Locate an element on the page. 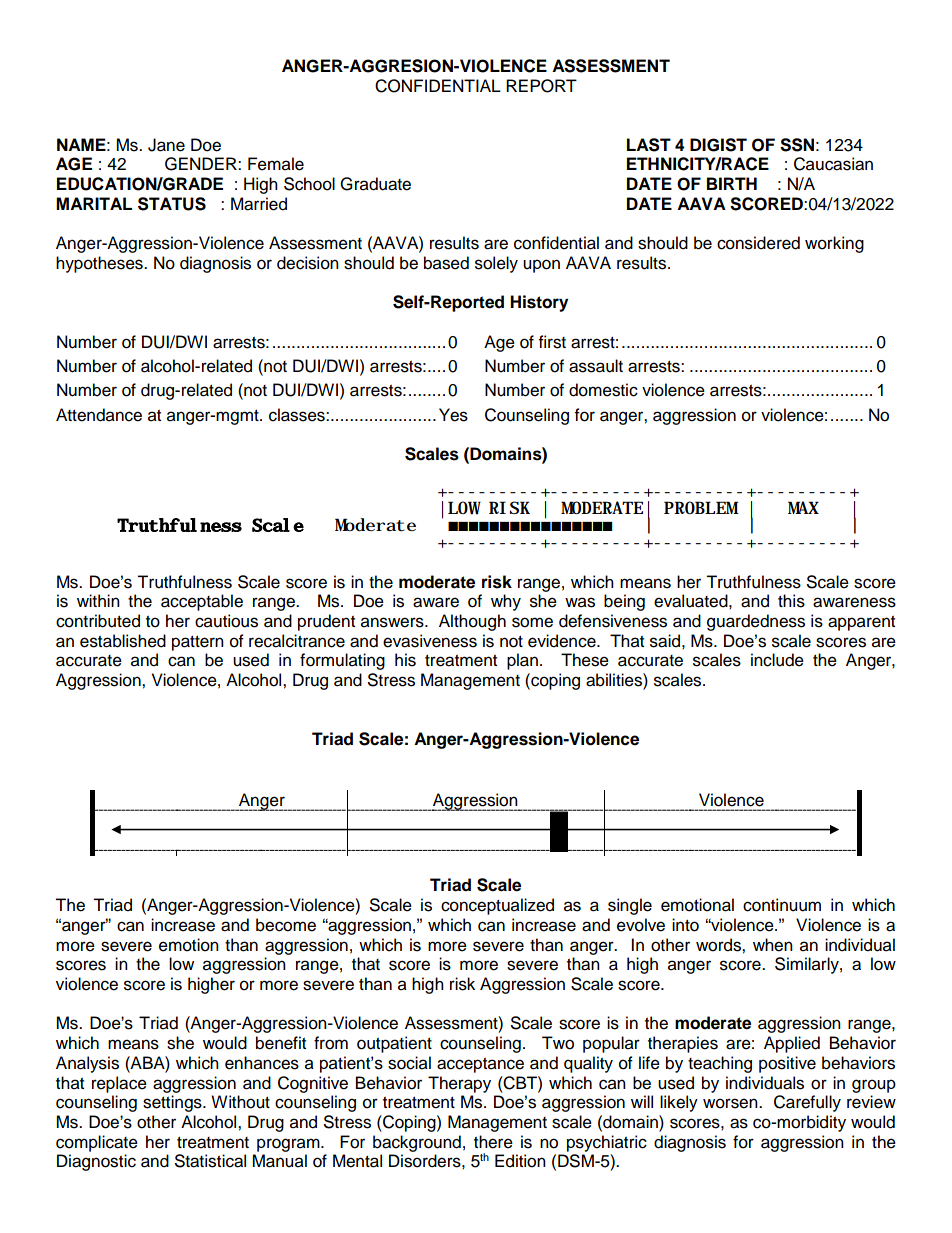  include is located at coordinates (777, 660).
